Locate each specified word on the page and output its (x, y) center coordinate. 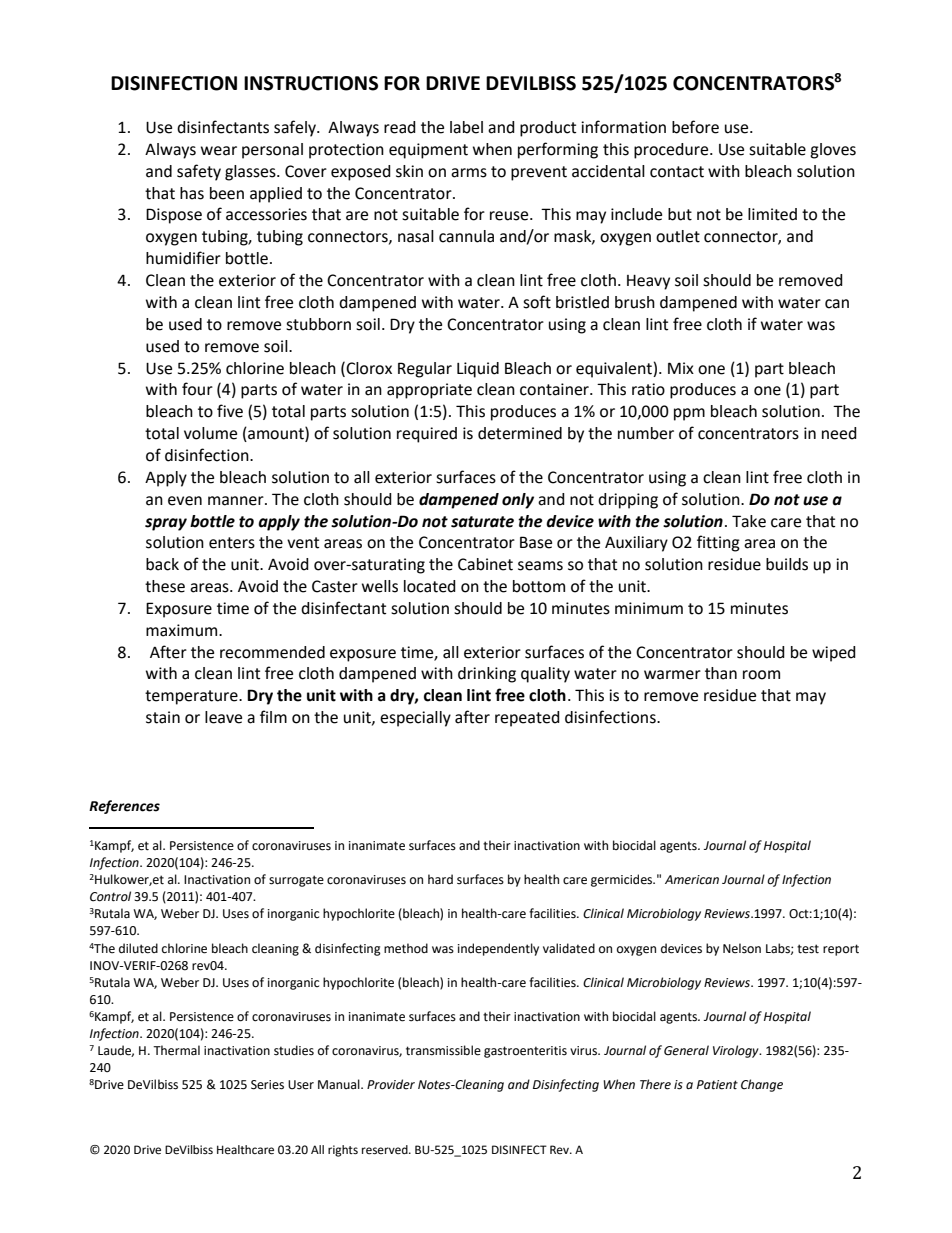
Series (267, 1085)
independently (498, 949)
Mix (681, 368)
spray (166, 524)
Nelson (742, 948)
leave (223, 717)
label (466, 127)
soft (537, 302)
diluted (138, 948)
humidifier (183, 258)
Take (749, 521)
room (761, 675)
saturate (482, 522)
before (695, 127)
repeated (527, 719)
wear (219, 151)
